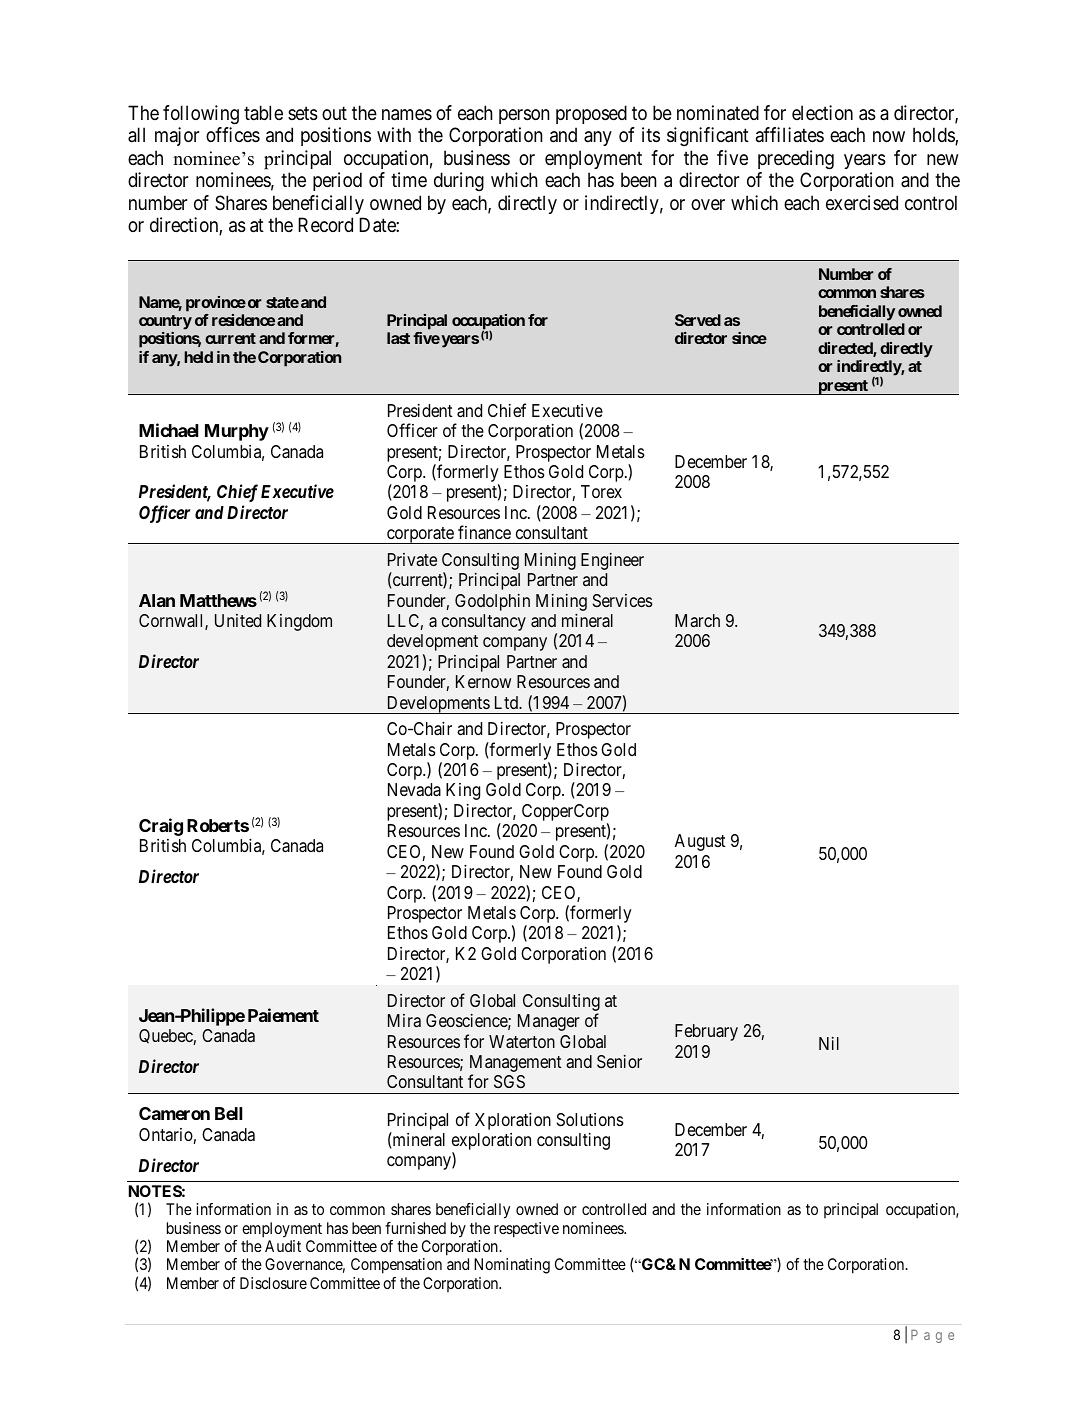 The image size is (1087, 1407). What do you see at coordinates (524, 116) in the screenshot?
I see `person` at bounding box center [524, 116].
